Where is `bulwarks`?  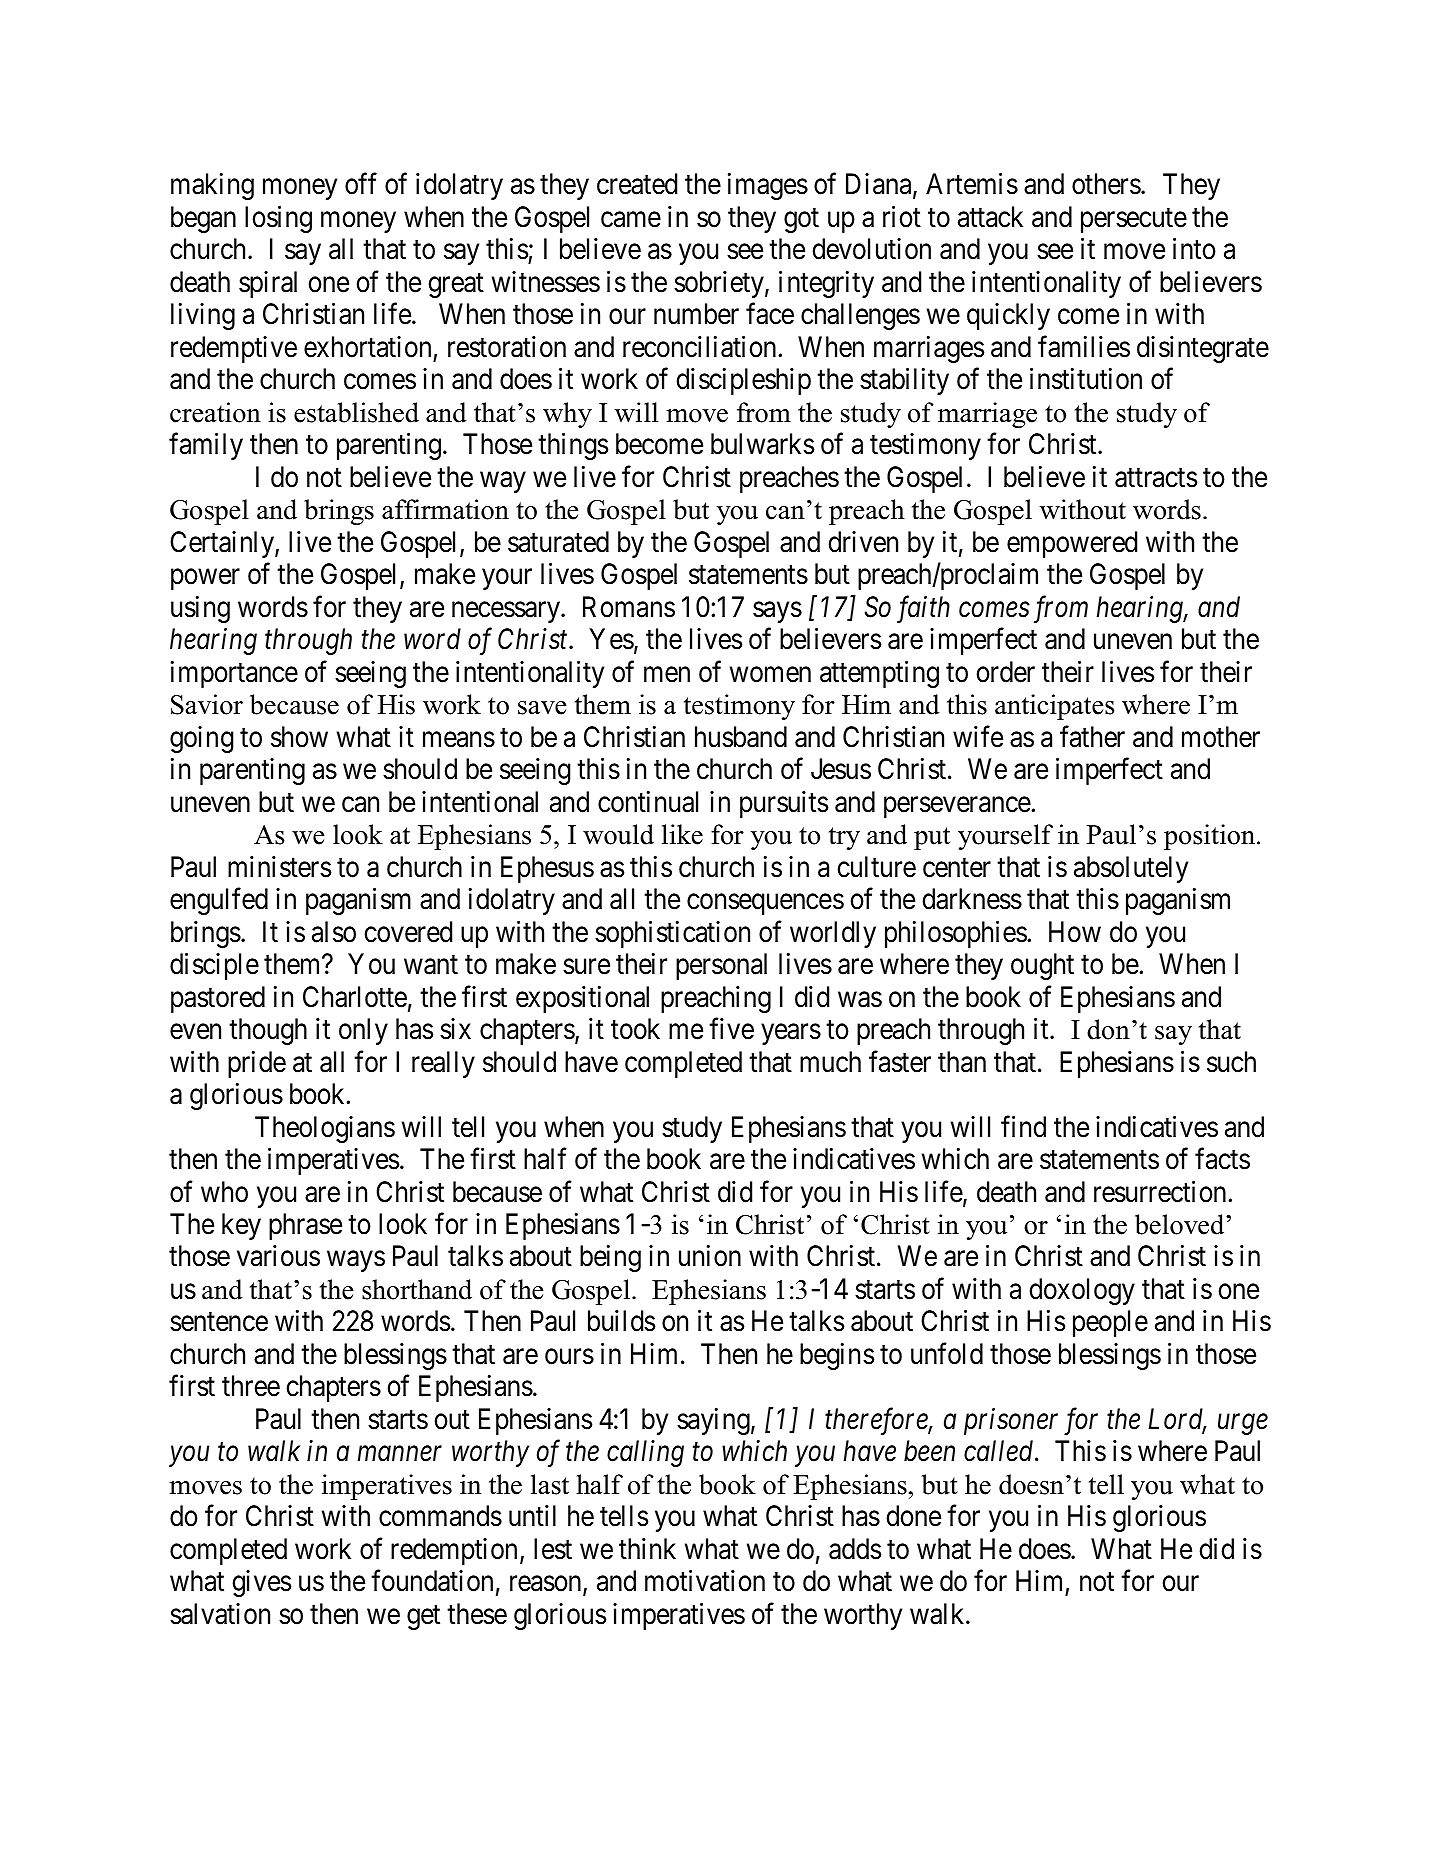 bulwarks is located at coordinates (762, 444).
